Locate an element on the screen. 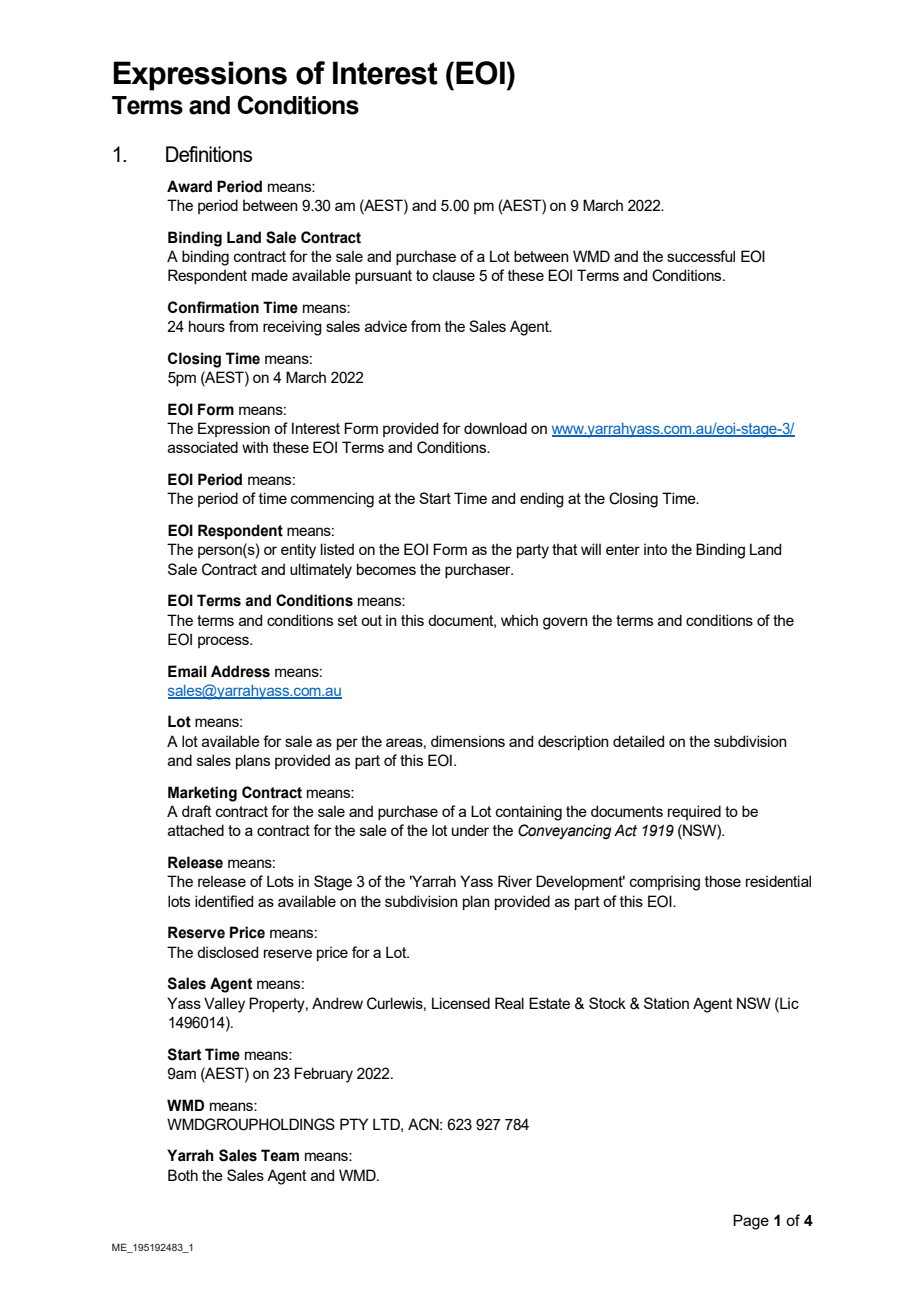  Team is located at coordinates (280, 1155).
